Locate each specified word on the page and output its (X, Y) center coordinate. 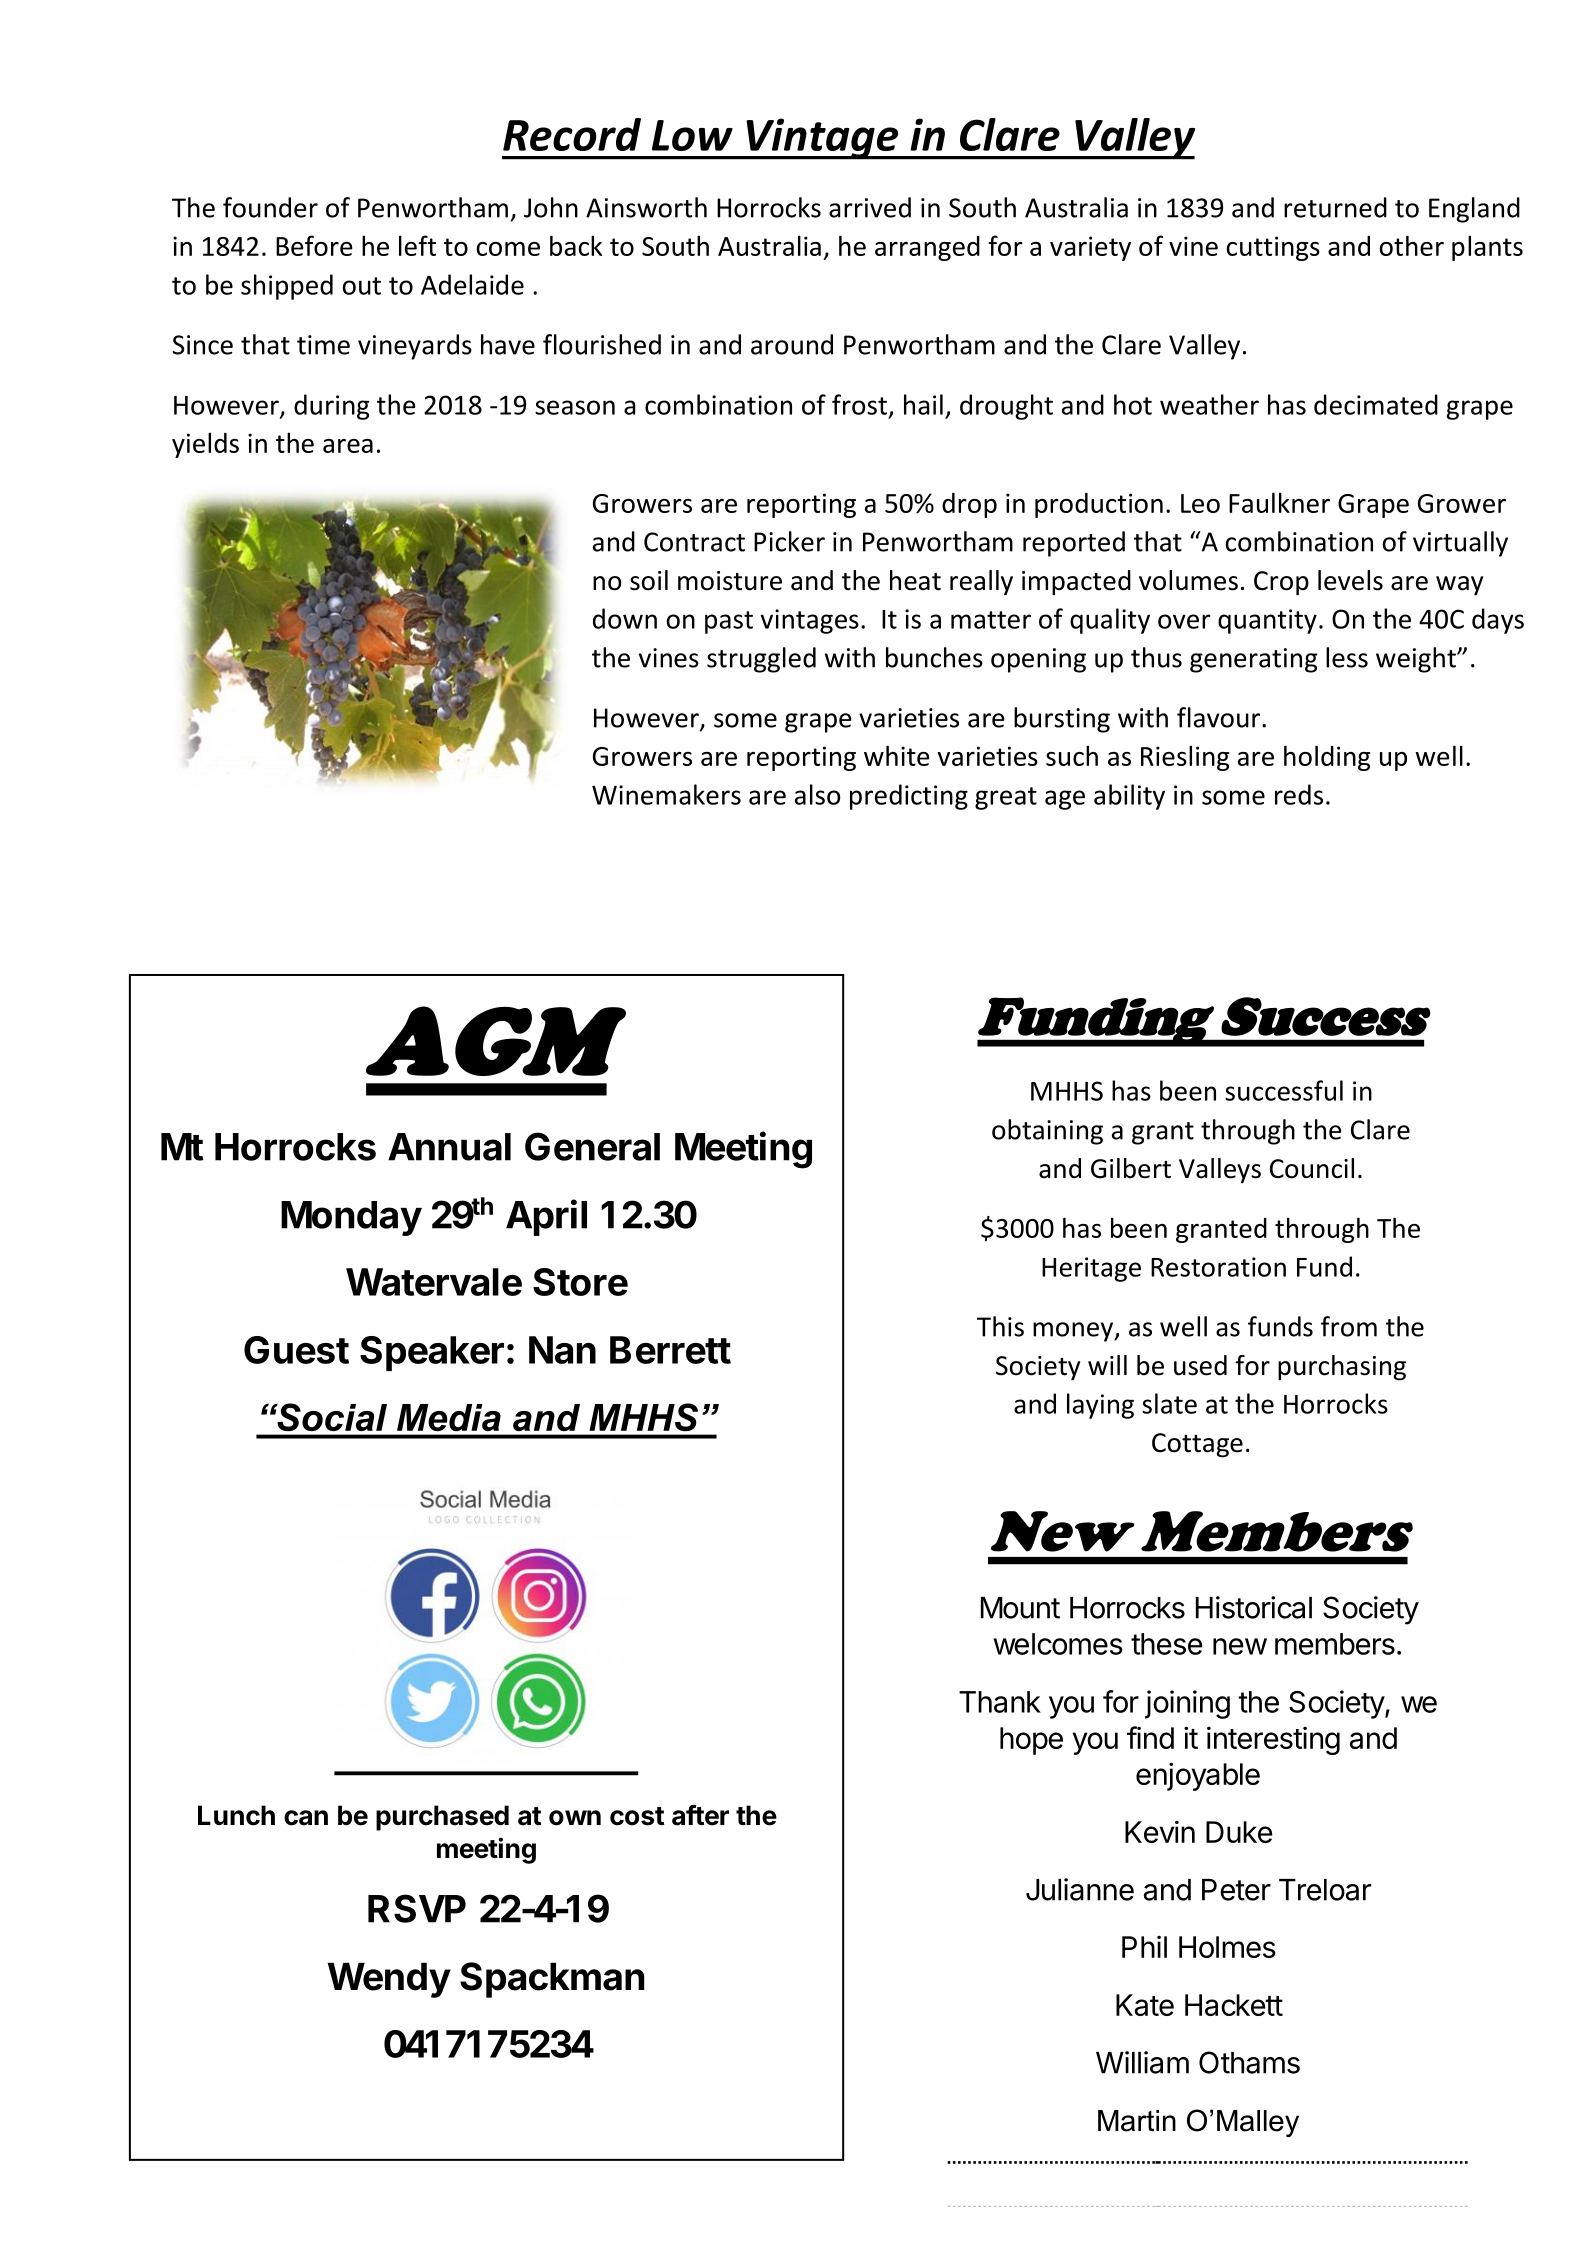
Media (449, 1417)
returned (1335, 207)
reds (1299, 794)
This (1000, 1326)
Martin (1137, 2121)
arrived (870, 207)
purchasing (1342, 1368)
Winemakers (666, 794)
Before (314, 245)
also (818, 794)
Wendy (389, 1980)
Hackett (1234, 2005)
